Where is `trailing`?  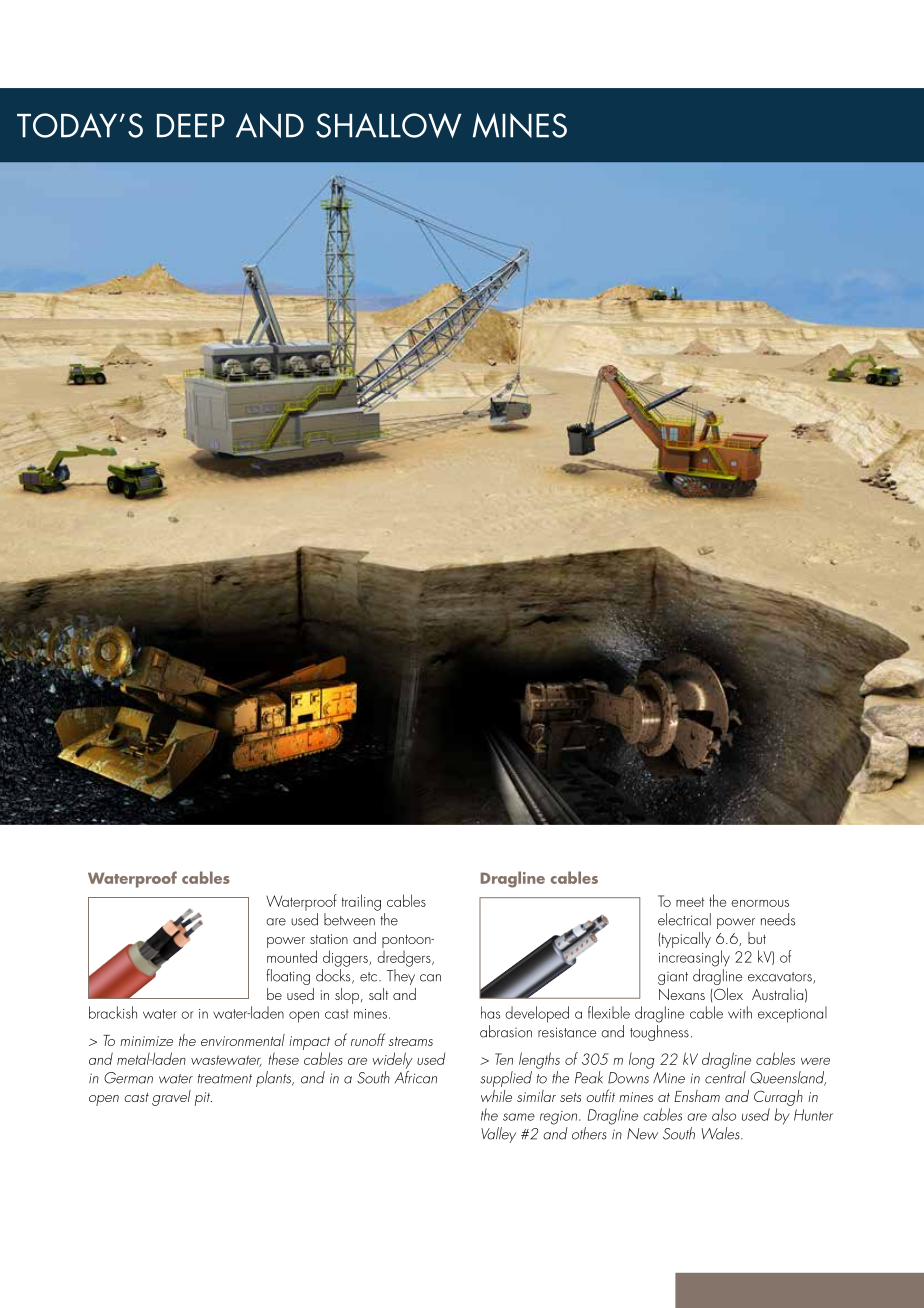 trailing is located at coordinates (361, 902).
